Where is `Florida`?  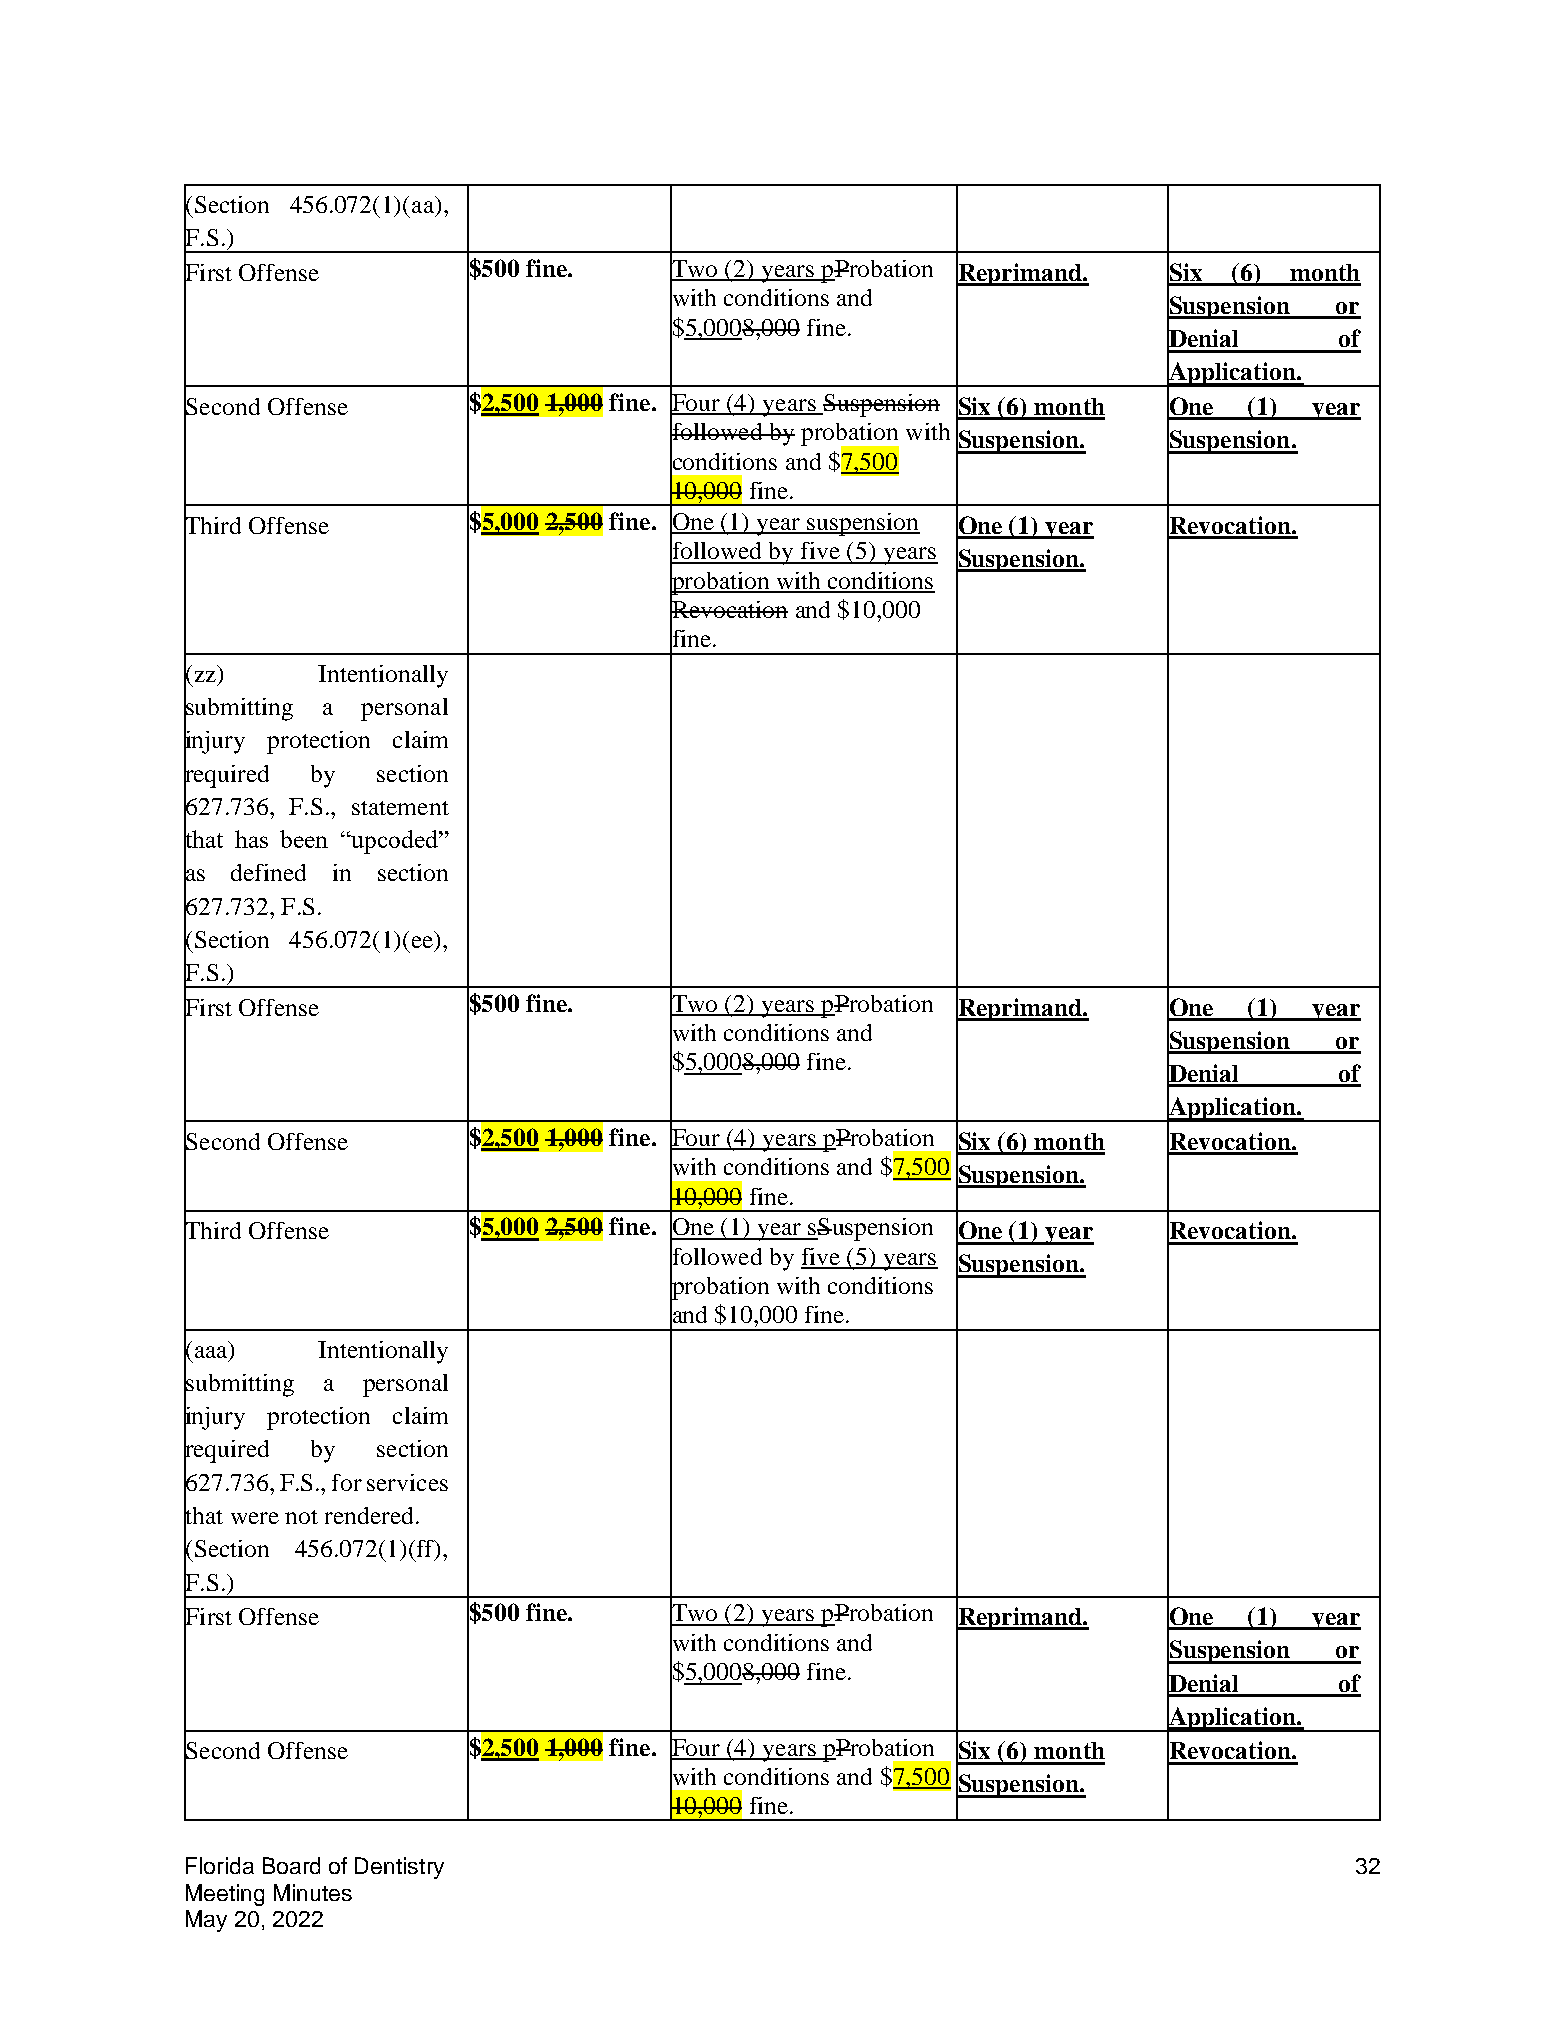 Florida is located at coordinates (220, 1865).
